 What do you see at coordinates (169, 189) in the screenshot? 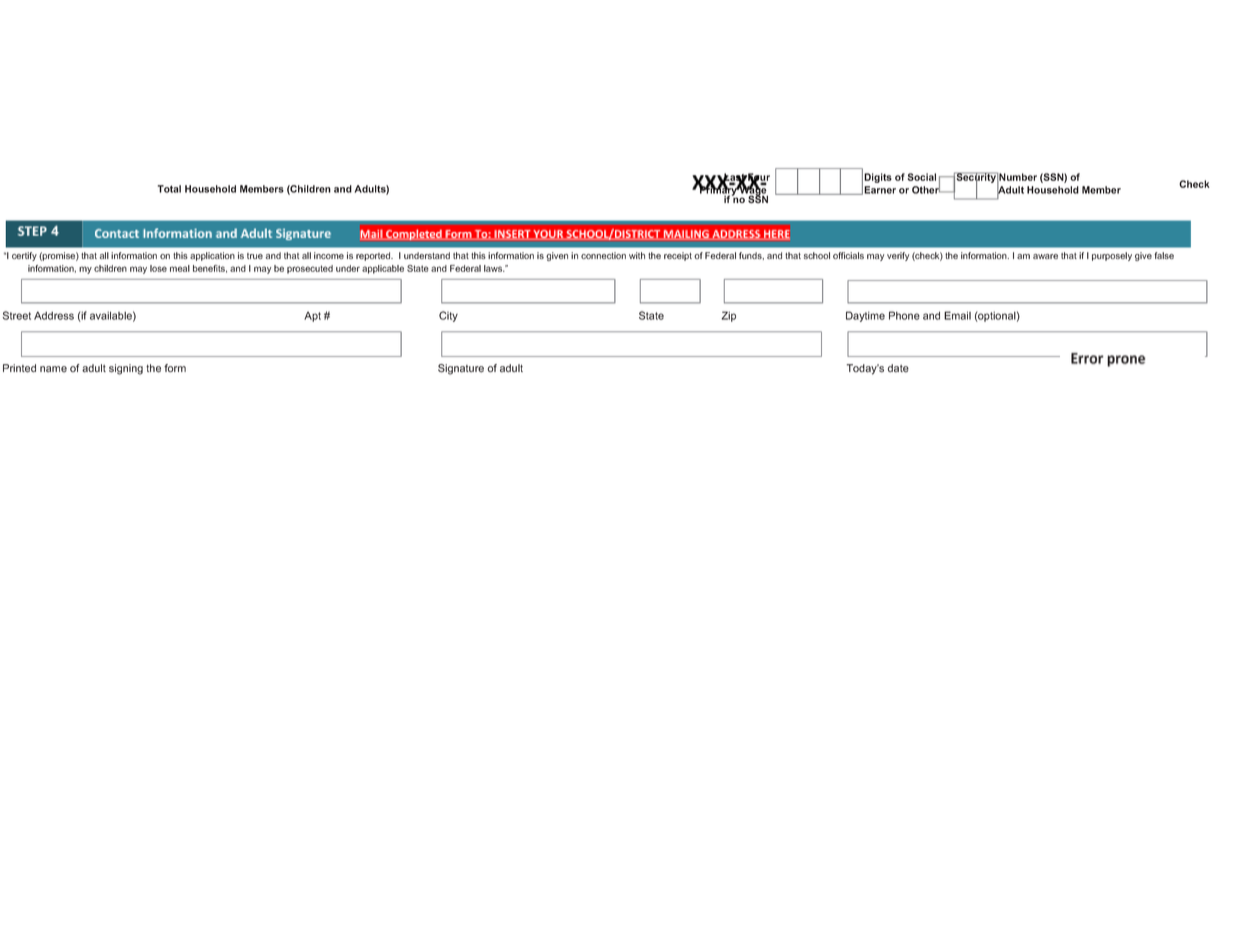
I see `Total` at bounding box center [169, 189].
